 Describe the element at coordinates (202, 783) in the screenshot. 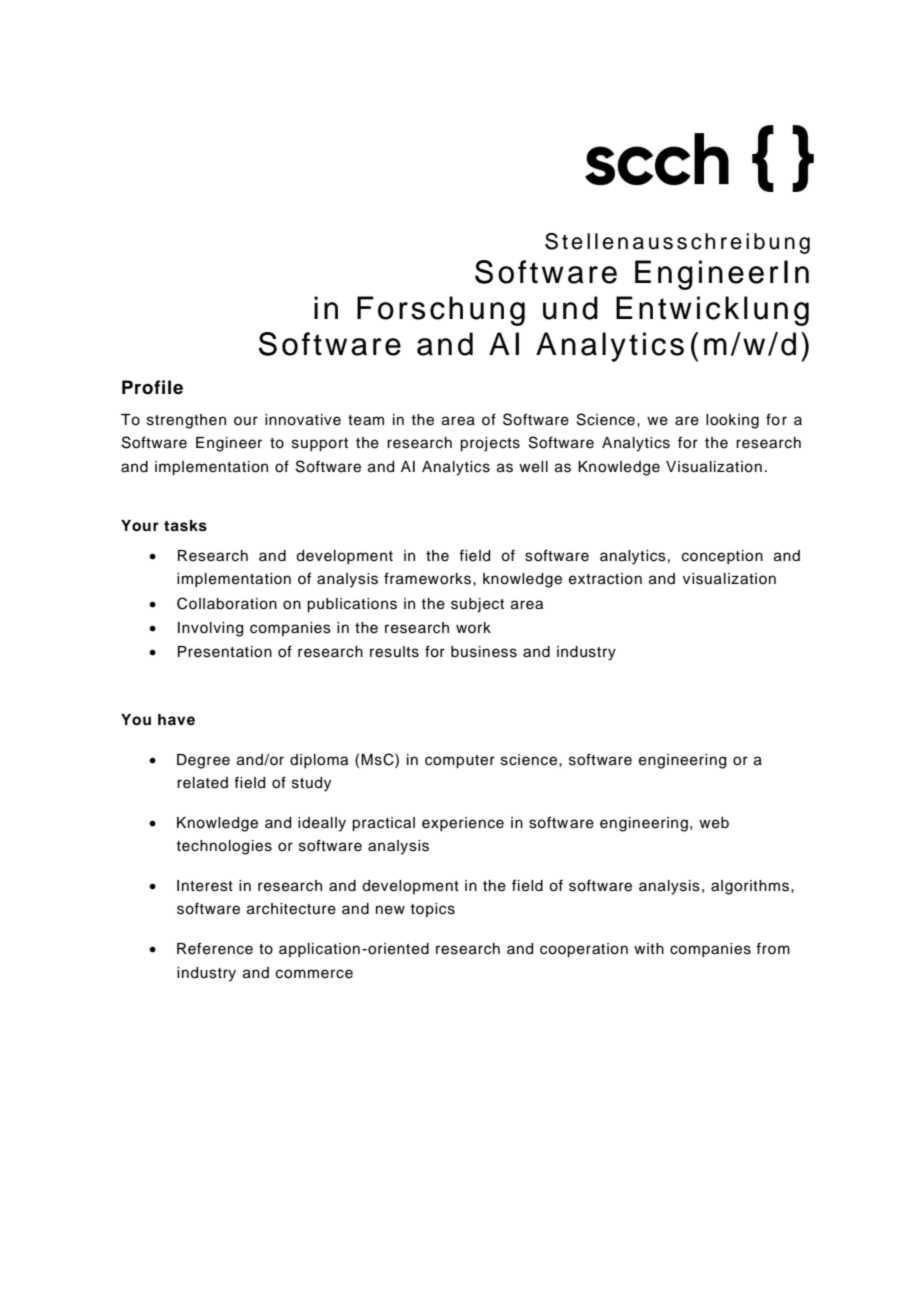

I see `related` at that location.
